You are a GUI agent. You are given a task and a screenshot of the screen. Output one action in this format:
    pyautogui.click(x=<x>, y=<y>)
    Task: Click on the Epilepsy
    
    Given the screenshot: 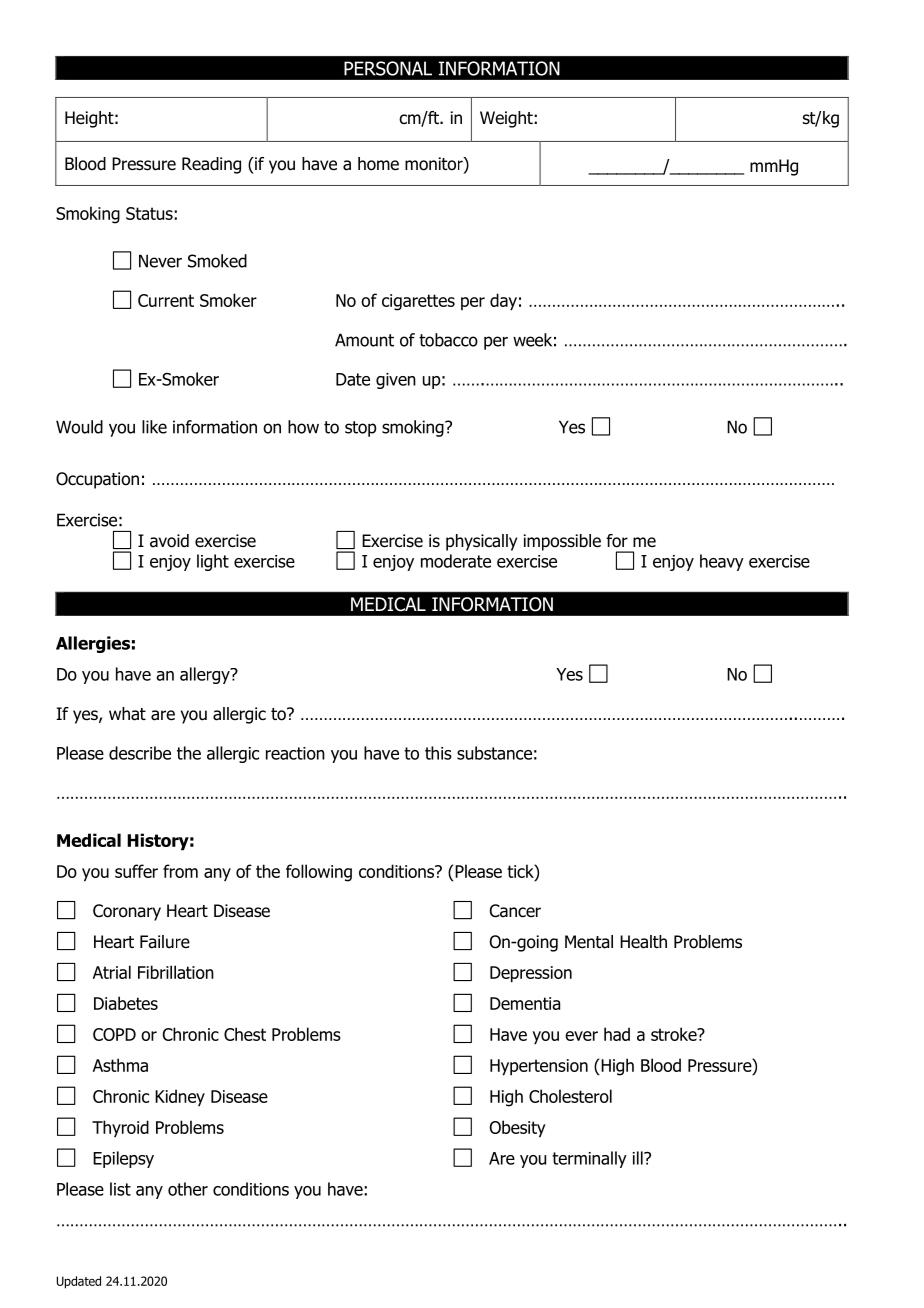 What is the action you would take?
    pyautogui.click(x=123, y=1159)
